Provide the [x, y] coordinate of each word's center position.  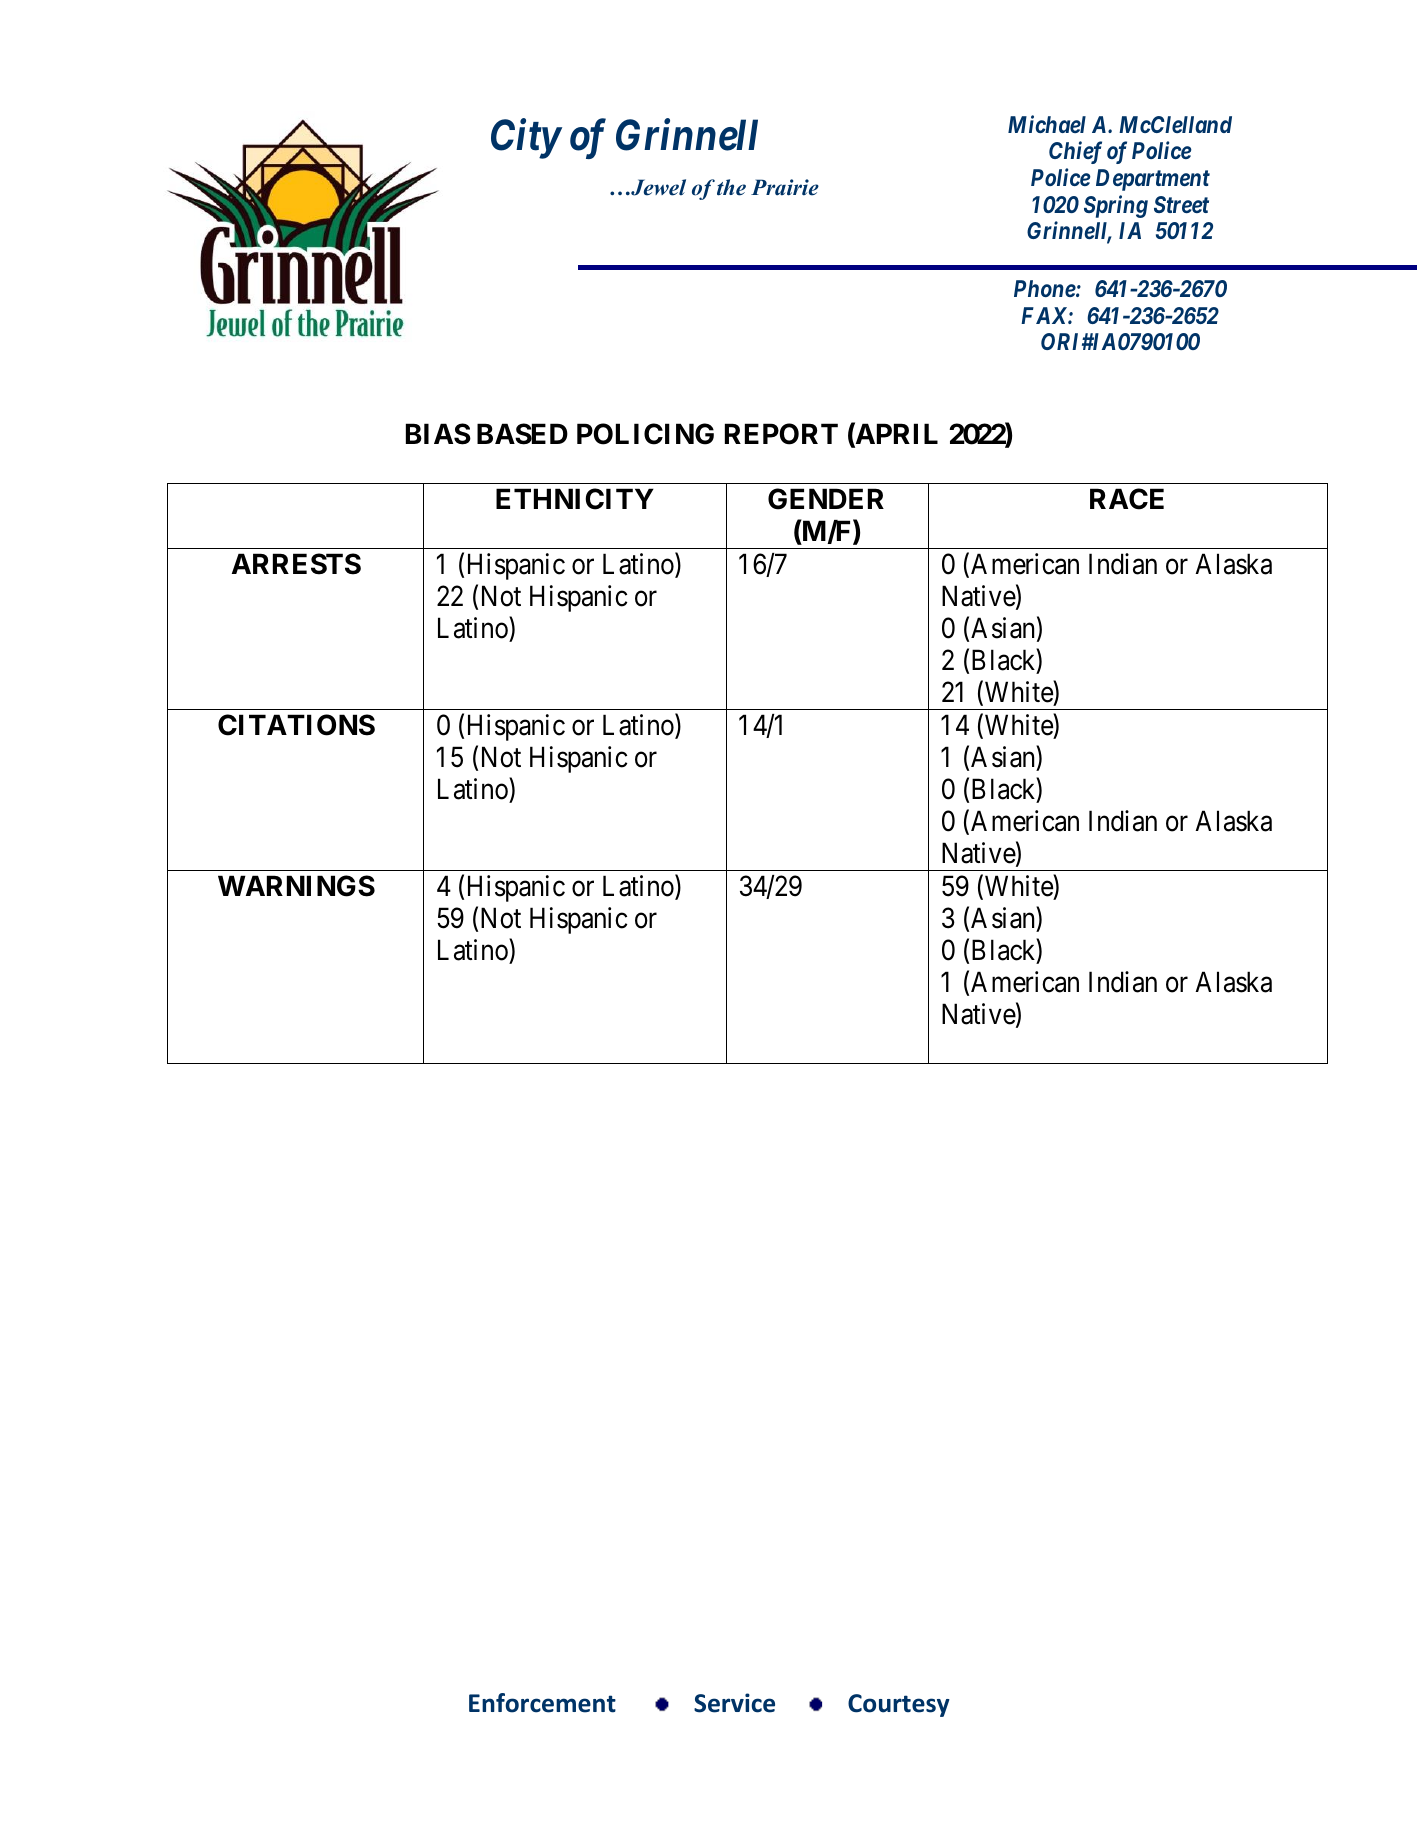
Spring [1116, 206]
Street [1181, 204]
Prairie [785, 187]
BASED [522, 434]
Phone [1045, 288]
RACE [1127, 499]
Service [734, 1703]
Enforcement [542, 1703]
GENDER [826, 499]
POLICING [645, 434]
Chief [1075, 152]
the [731, 187]
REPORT [781, 434]
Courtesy [899, 1705]
